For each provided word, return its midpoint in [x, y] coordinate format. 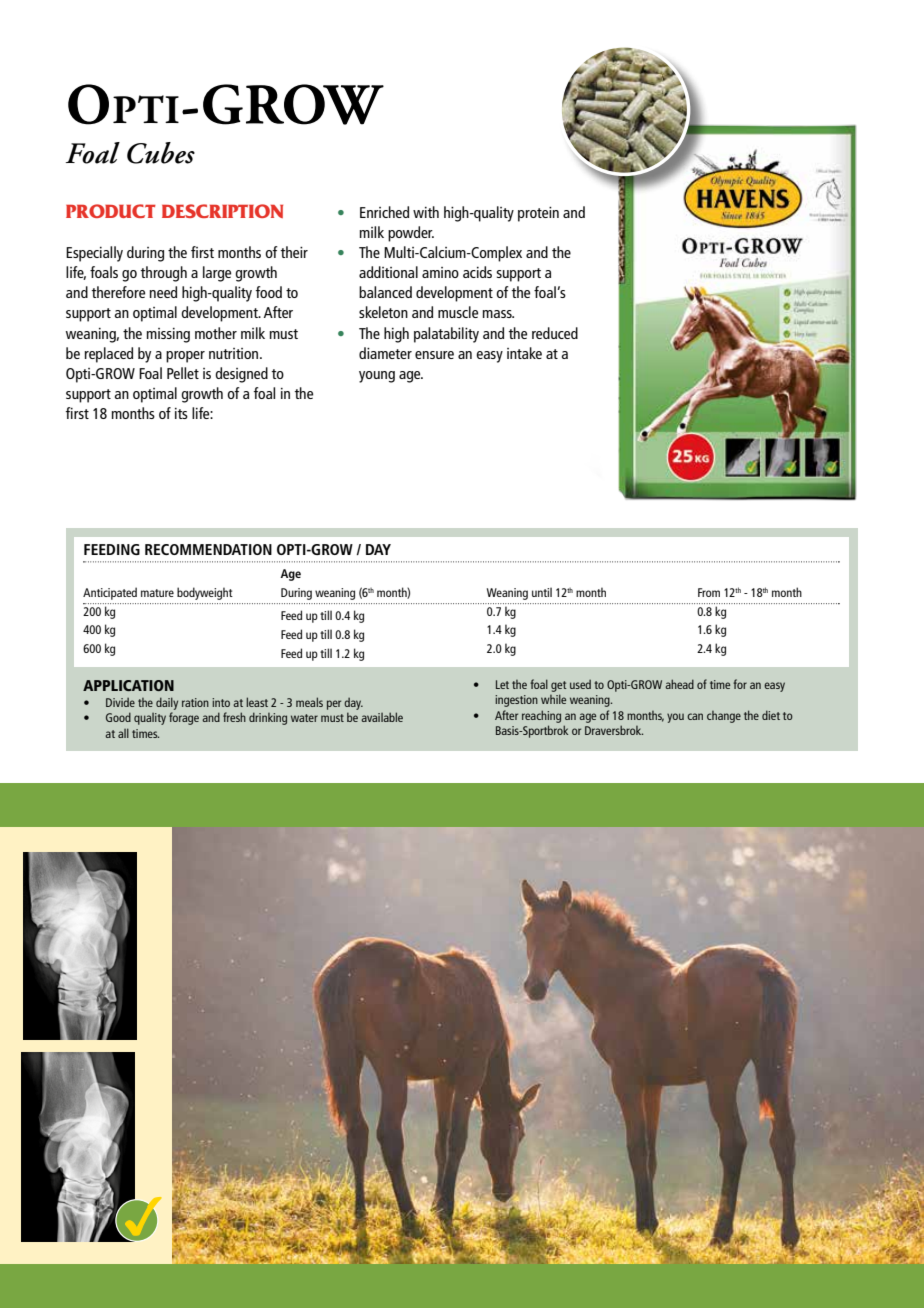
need [163, 292]
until [542, 592]
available [382, 717]
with [426, 212]
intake [524, 353]
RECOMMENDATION [208, 549]
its [181, 413]
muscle [458, 312]
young [377, 377]
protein [538, 214]
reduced [555, 333]
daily [167, 703]
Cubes [161, 153]
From [709, 592]
